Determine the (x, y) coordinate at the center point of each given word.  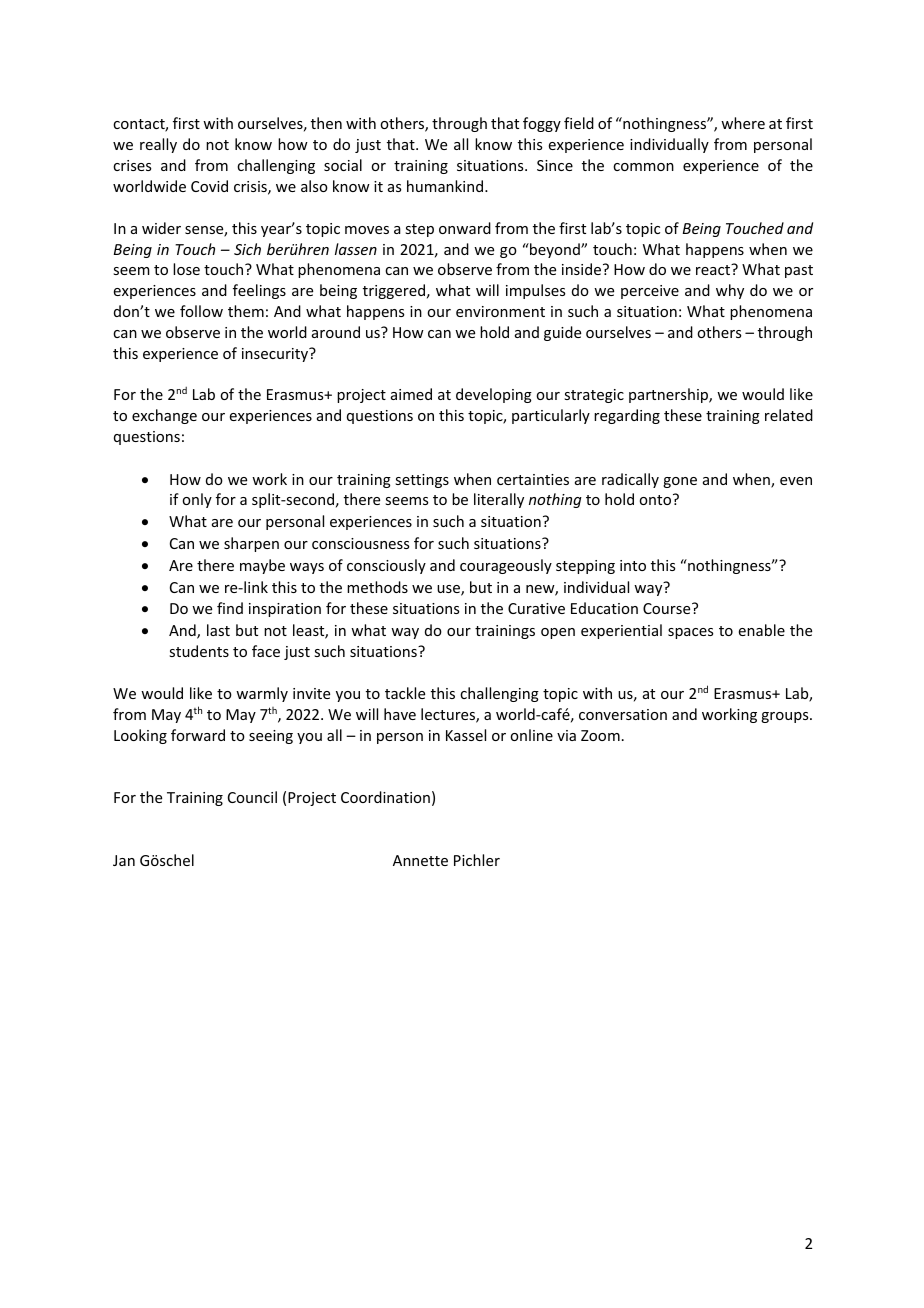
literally (499, 500)
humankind (446, 186)
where (743, 123)
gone (680, 482)
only (197, 500)
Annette (420, 860)
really (158, 145)
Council (252, 797)
